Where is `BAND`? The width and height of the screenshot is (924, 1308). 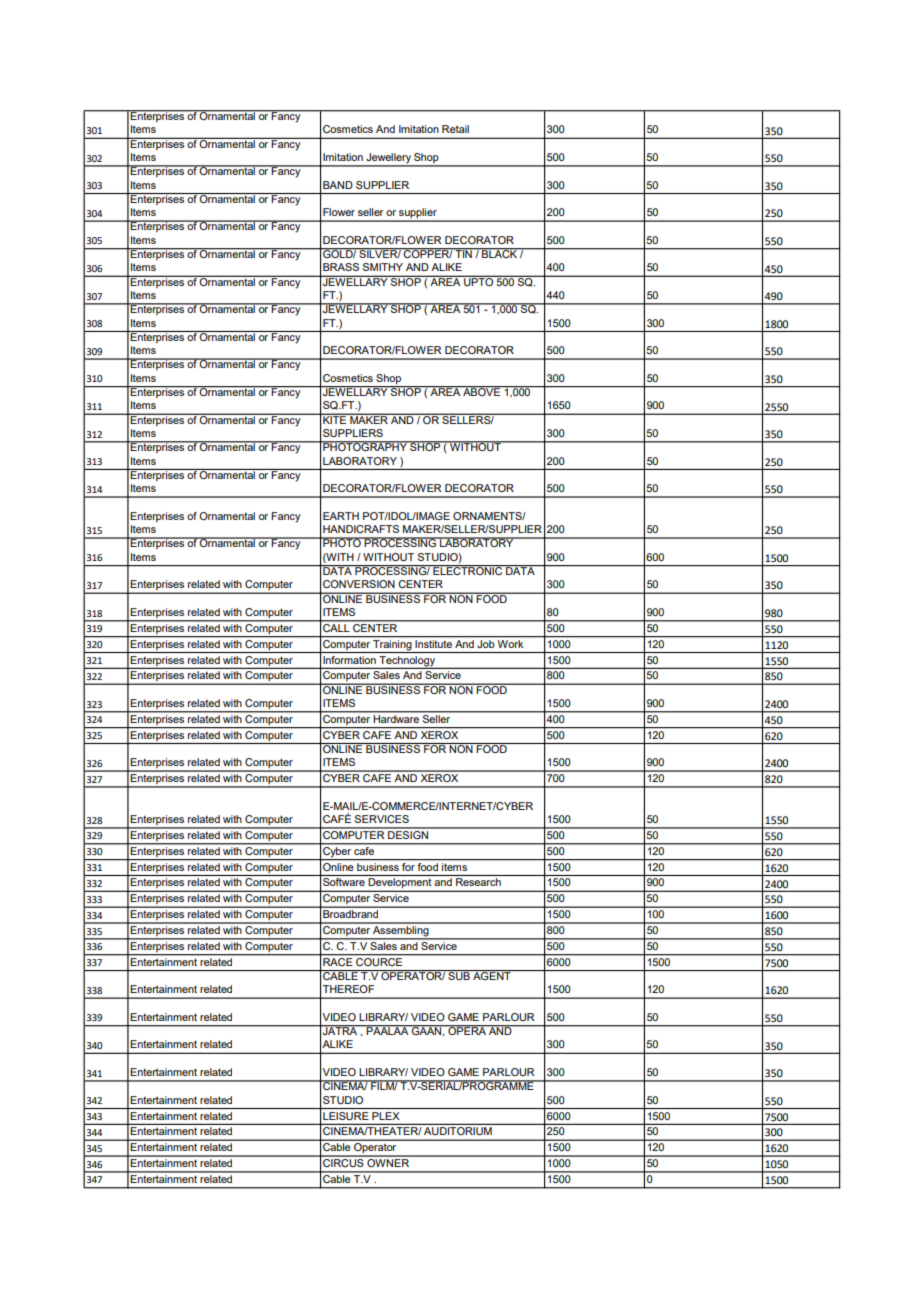
BAND is located at coordinates (338, 185).
